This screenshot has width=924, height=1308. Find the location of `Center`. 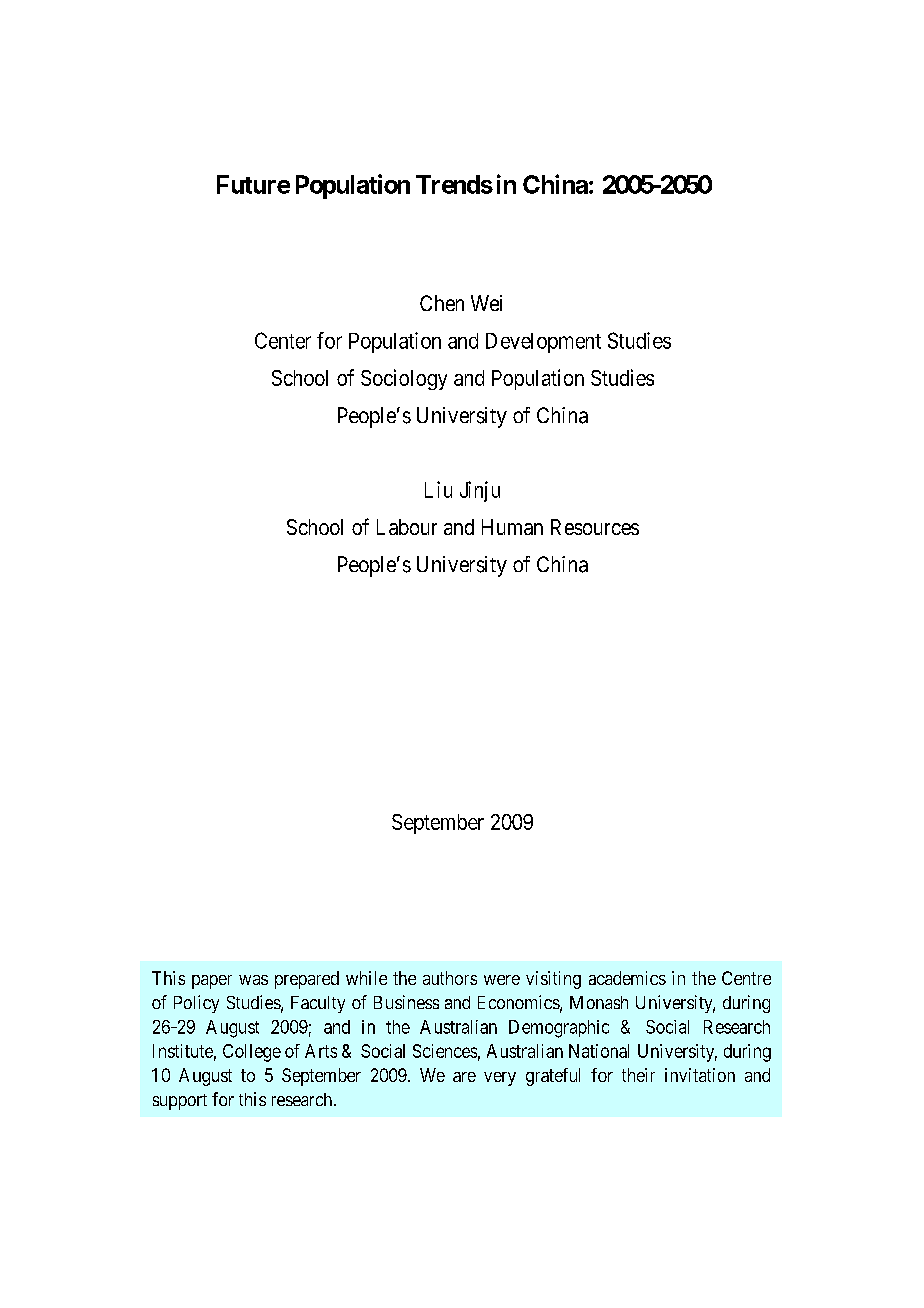

Center is located at coordinates (283, 340).
